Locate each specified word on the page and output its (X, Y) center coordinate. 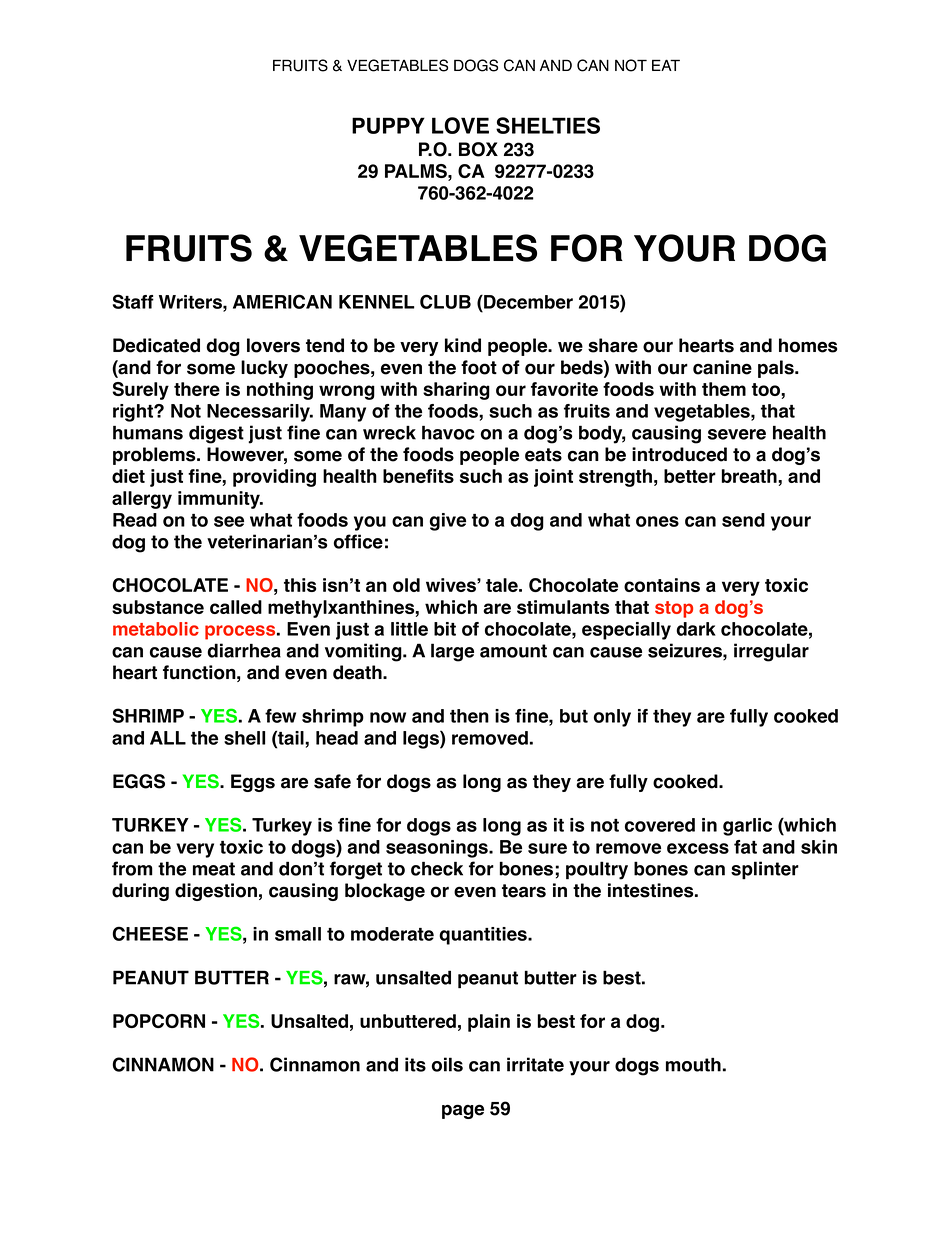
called (236, 607)
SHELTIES (548, 125)
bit (445, 629)
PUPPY (388, 125)
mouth (693, 1065)
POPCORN (159, 1021)
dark (696, 629)
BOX (478, 149)
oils (447, 1064)
